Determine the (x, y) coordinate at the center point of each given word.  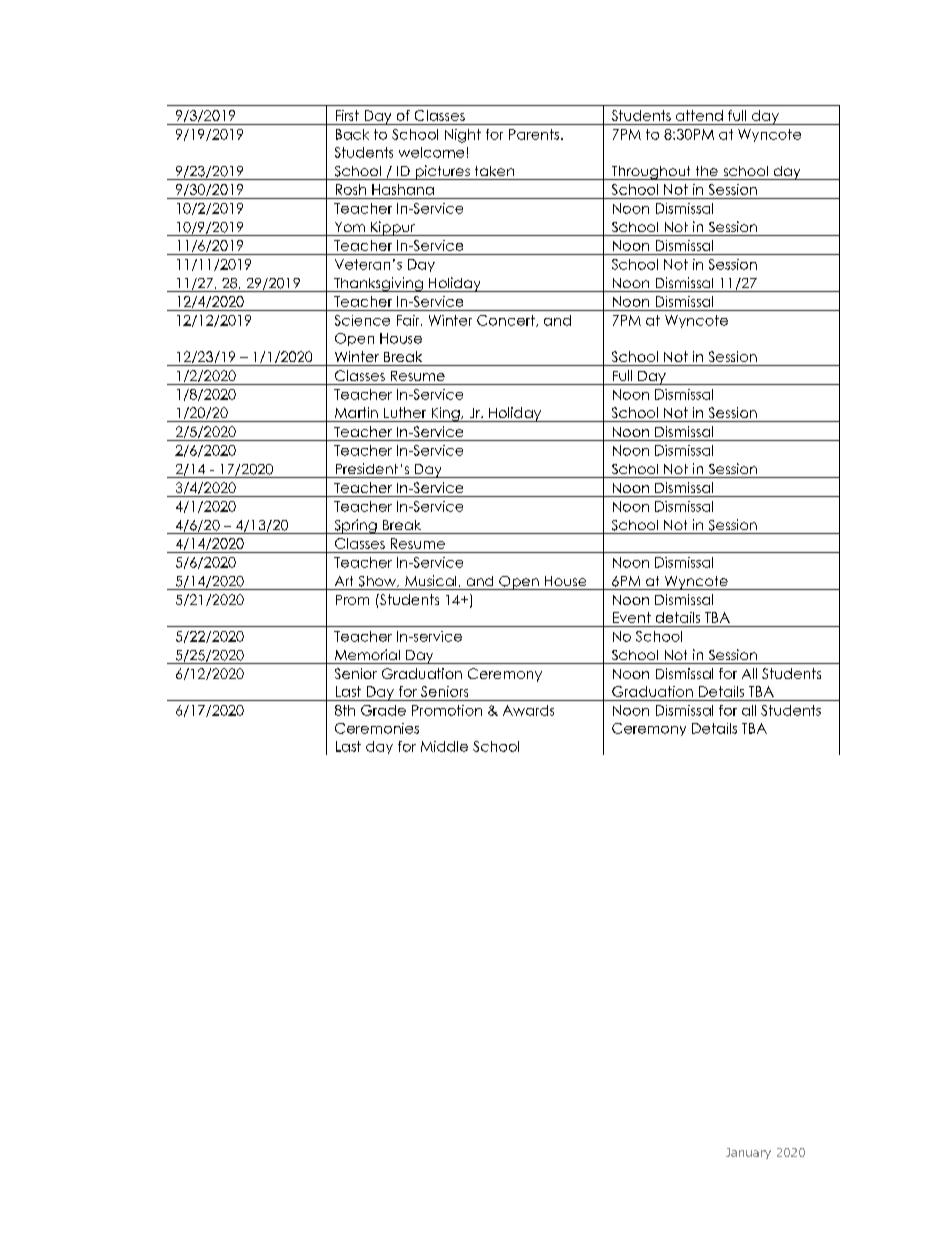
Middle (444, 746)
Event (632, 617)
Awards (528, 710)
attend (699, 115)
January (748, 1153)
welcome (431, 152)
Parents (535, 134)
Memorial (367, 654)
